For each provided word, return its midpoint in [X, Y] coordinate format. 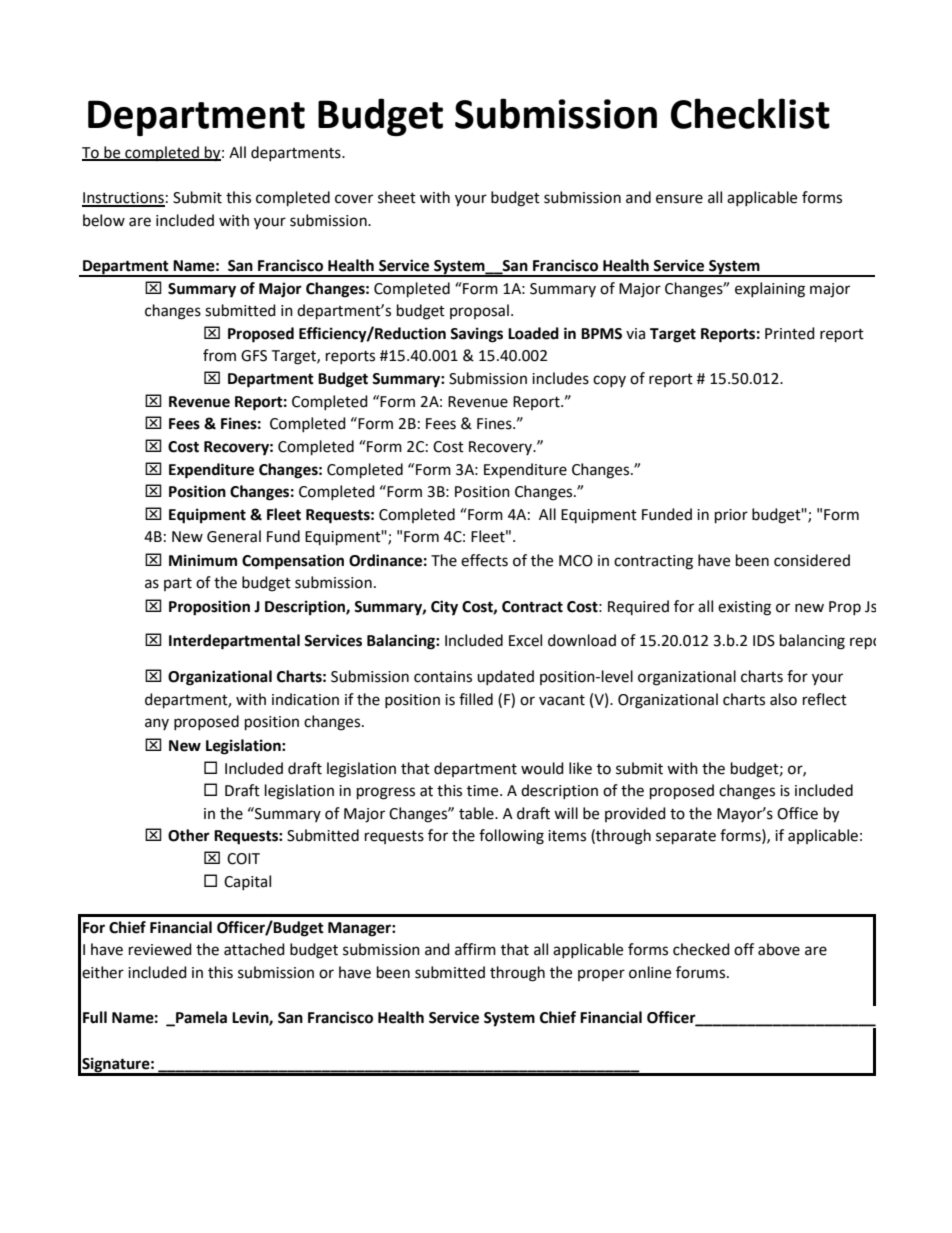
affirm [475, 949]
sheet [397, 197]
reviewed [160, 949]
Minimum [203, 560]
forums [702, 972]
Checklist [750, 113]
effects [484, 560]
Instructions [123, 199]
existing [744, 608]
